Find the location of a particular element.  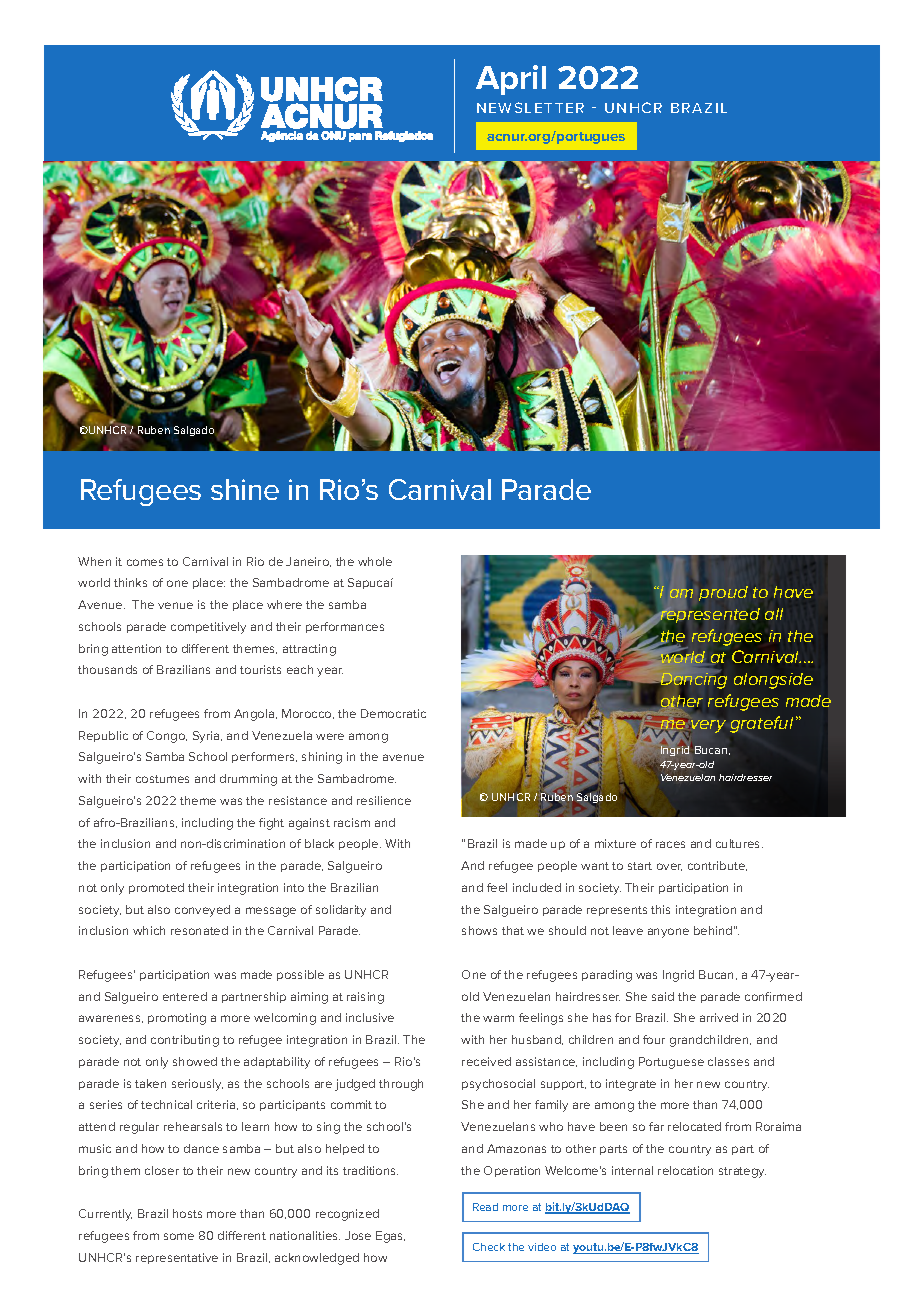

NEWSLETTER is located at coordinates (530, 107).
